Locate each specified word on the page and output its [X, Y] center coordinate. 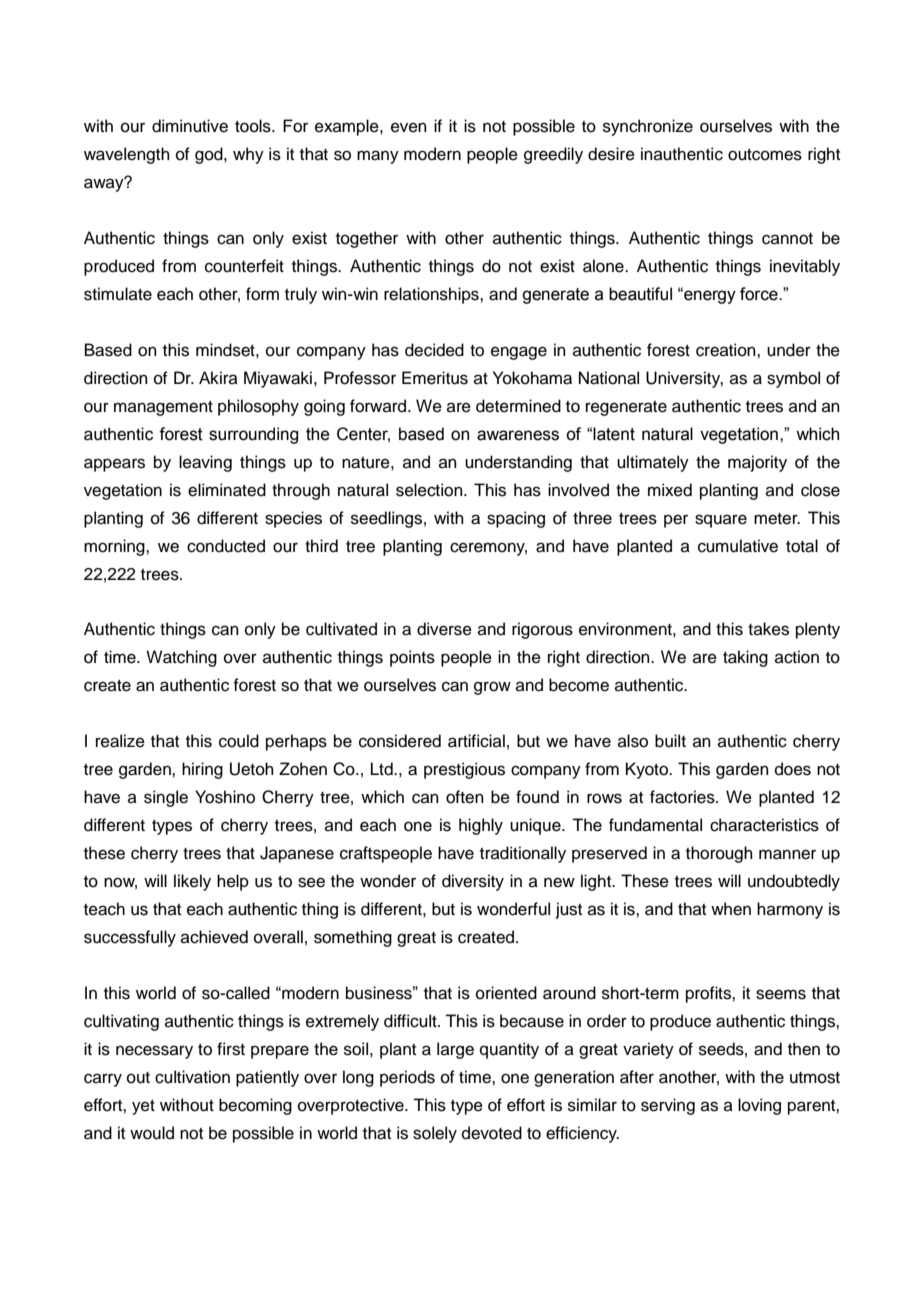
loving [759, 1106]
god [210, 155]
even [409, 127]
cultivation [192, 1077]
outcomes [765, 155]
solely [435, 1134]
